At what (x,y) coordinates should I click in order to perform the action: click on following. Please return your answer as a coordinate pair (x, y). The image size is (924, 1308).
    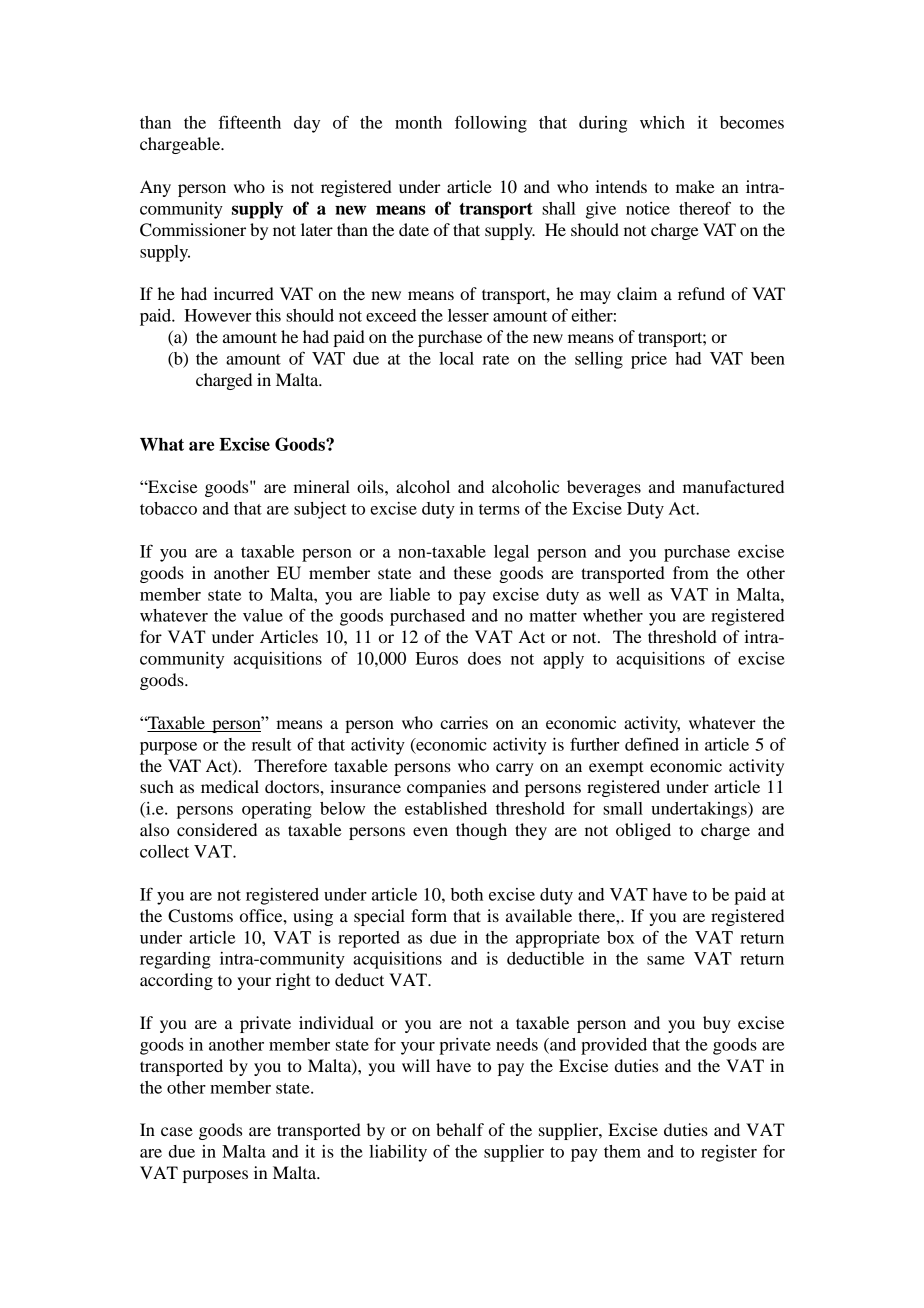
    Looking at the image, I should click on (491, 124).
